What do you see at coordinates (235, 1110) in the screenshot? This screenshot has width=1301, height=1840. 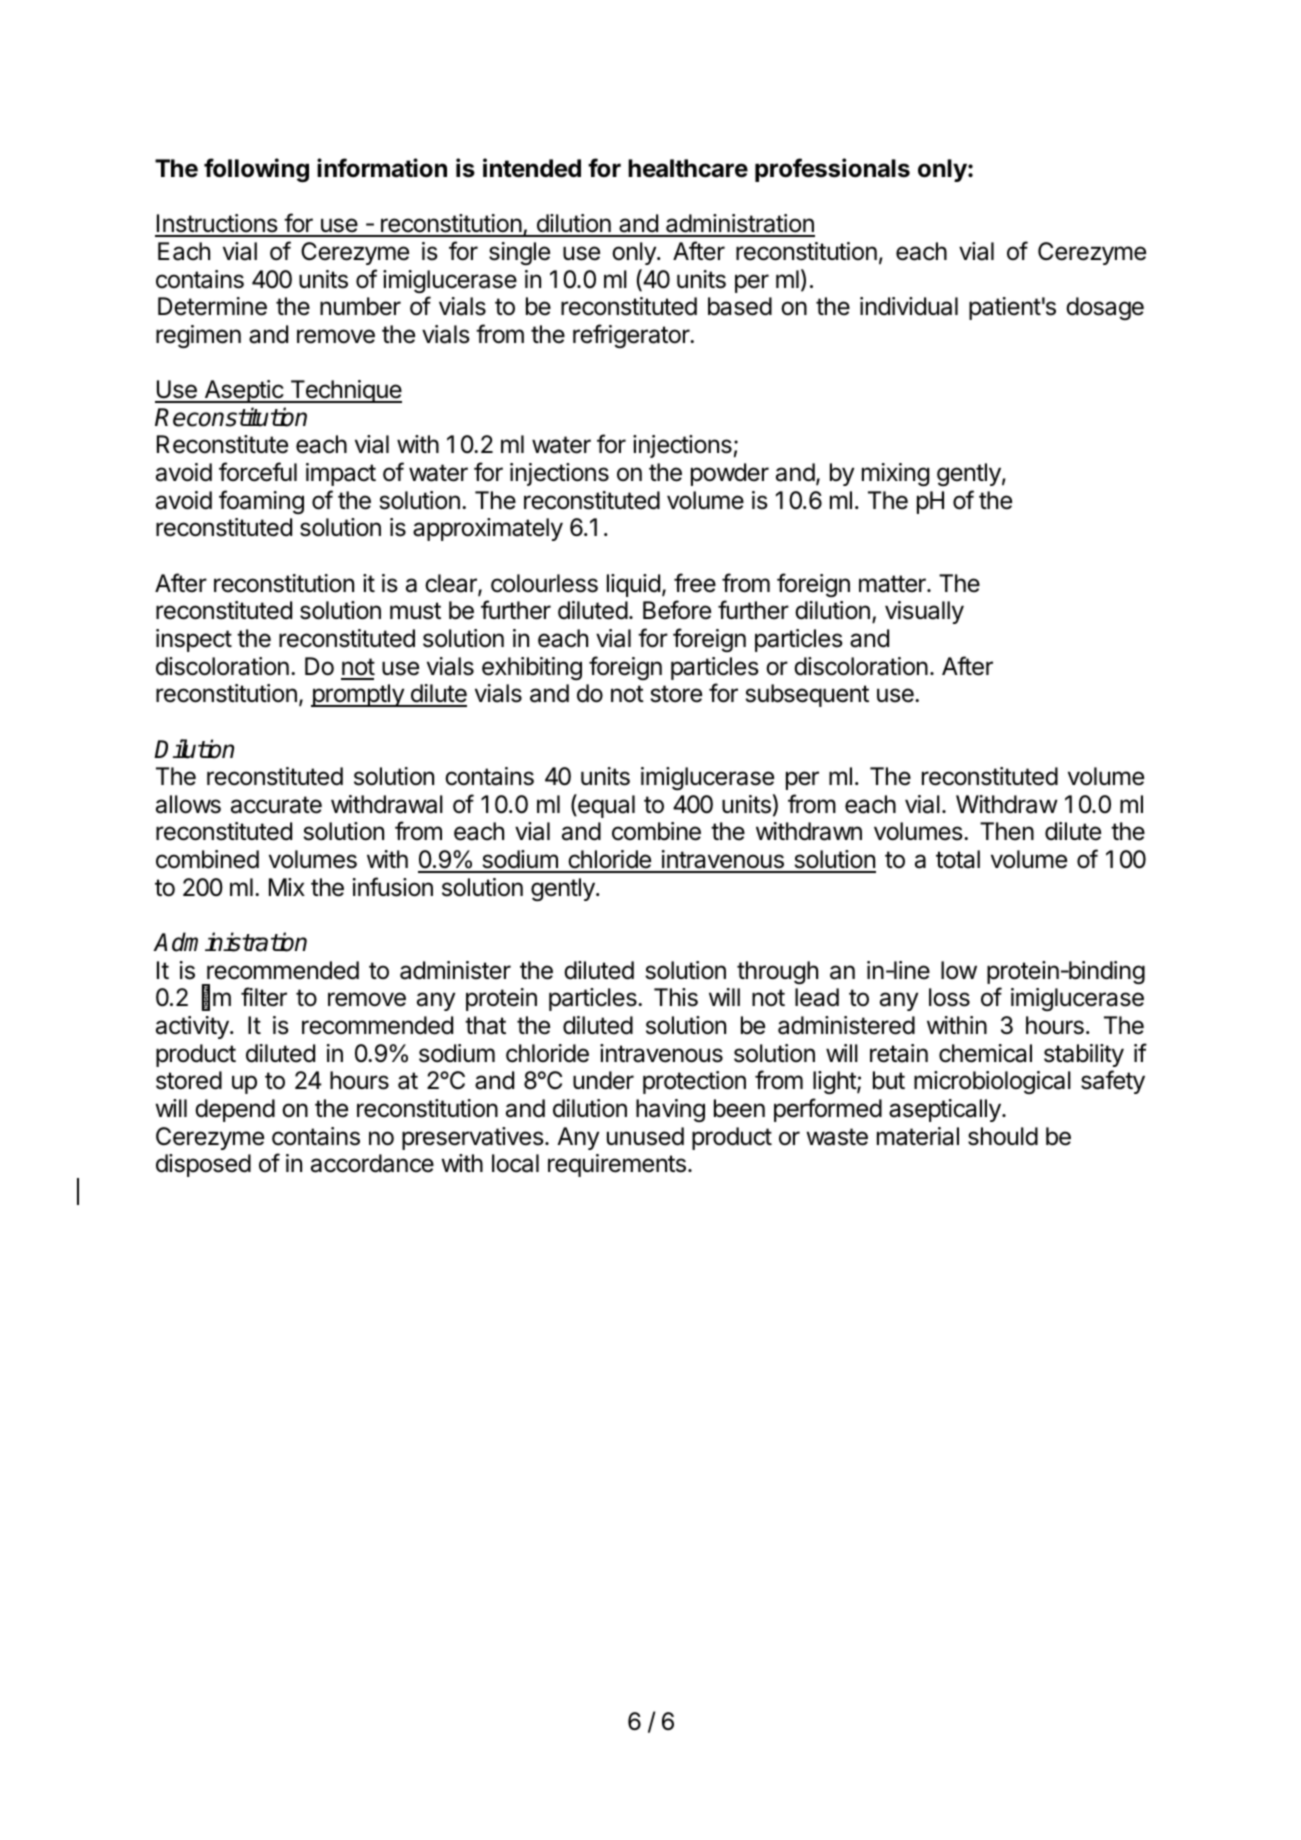 I see `depend` at bounding box center [235, 1110].
